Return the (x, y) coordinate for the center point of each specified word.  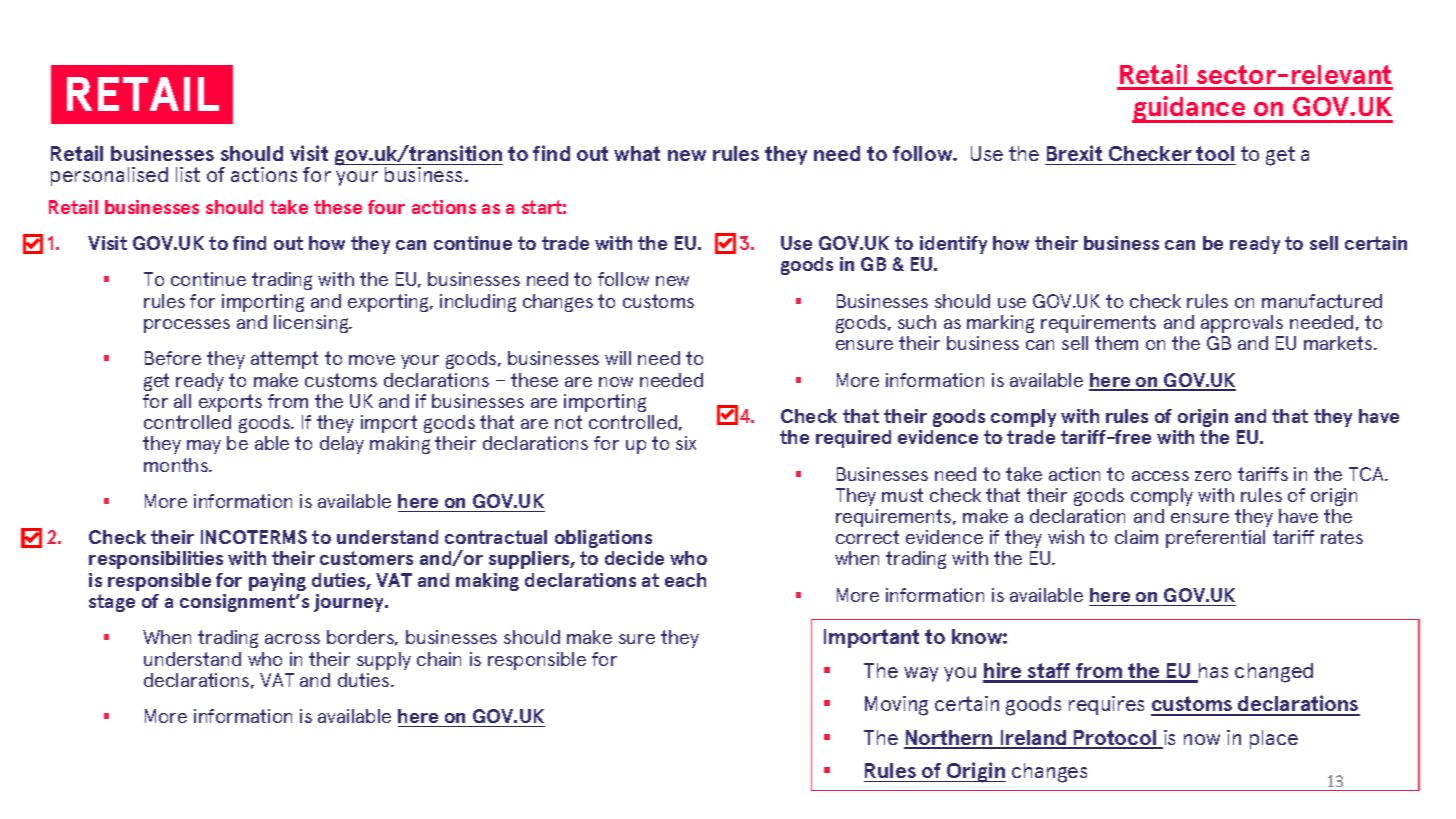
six (686, 443)
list (188, 174)
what (637, 153)
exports (230, 403)
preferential (1215, 539)
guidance (1190, 109)
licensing (312, 324)
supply (384, 661)
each (685, 580)
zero (1213, 476)
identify (953, 245)
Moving (896, 706)
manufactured (1322, 301)
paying (277, 582)
